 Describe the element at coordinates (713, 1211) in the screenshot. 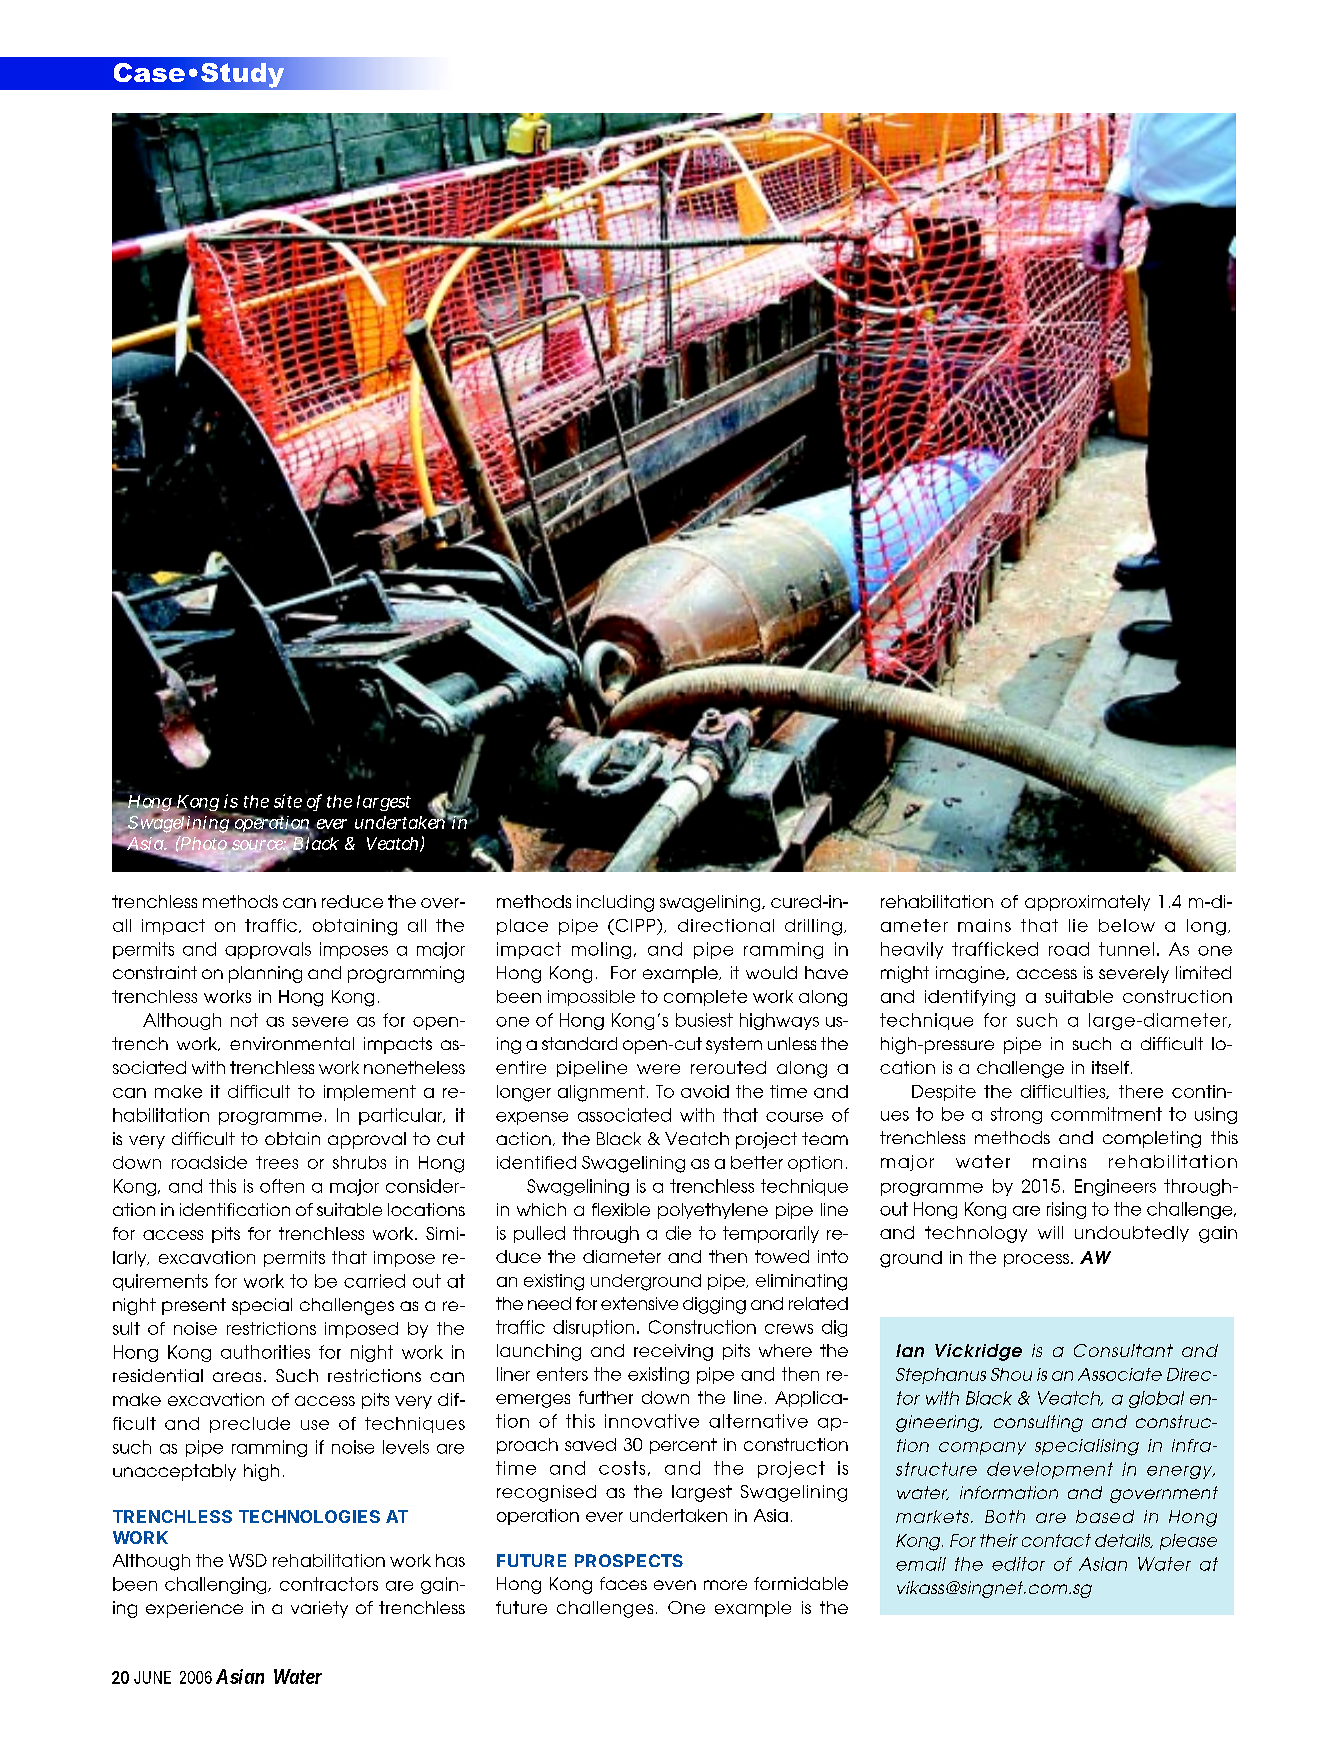

I see `polyethylene` at that location.
